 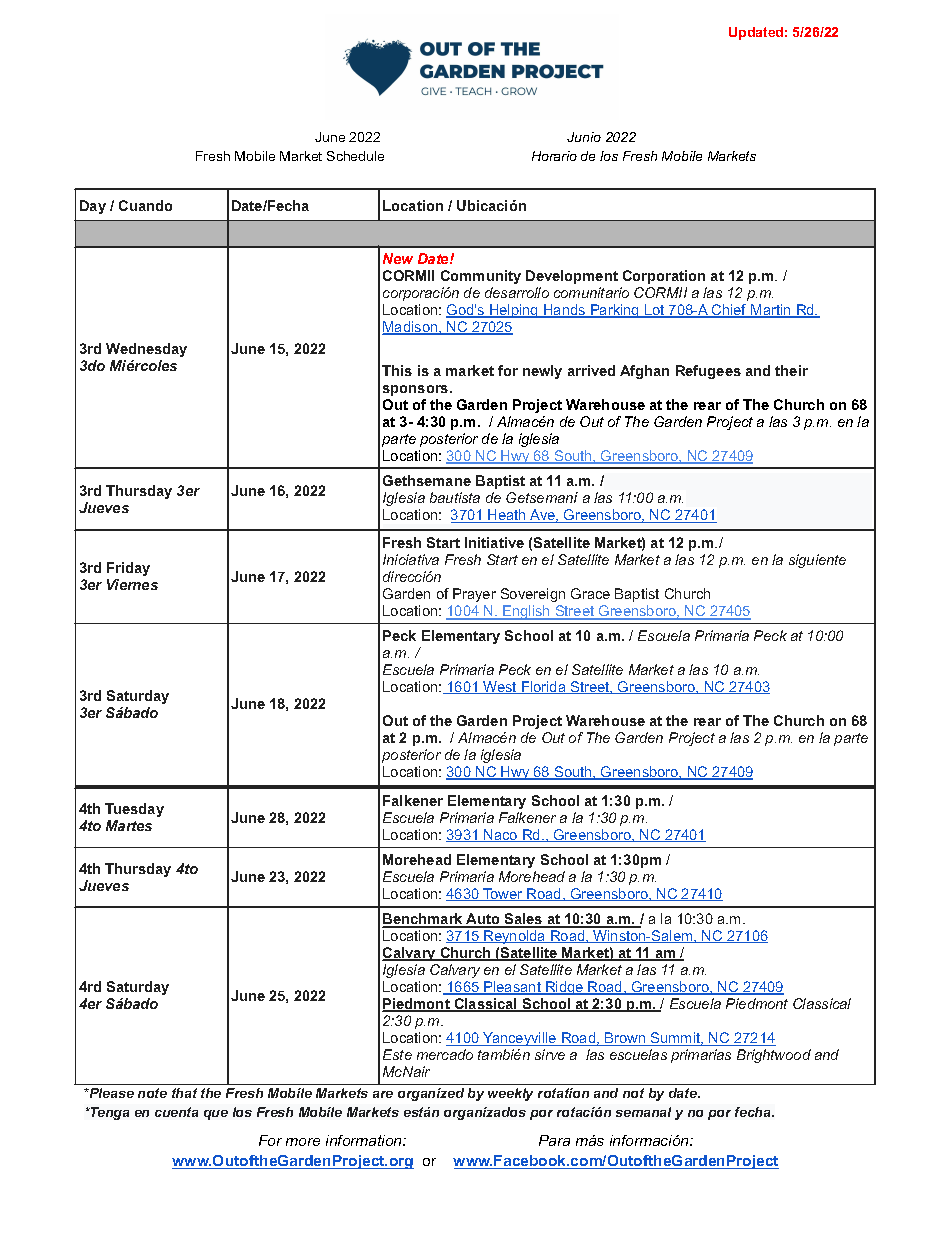 What do you see at coordinates (584, 137) in the screenshot?
I see `Junio` at bounding box center [584, 137].
